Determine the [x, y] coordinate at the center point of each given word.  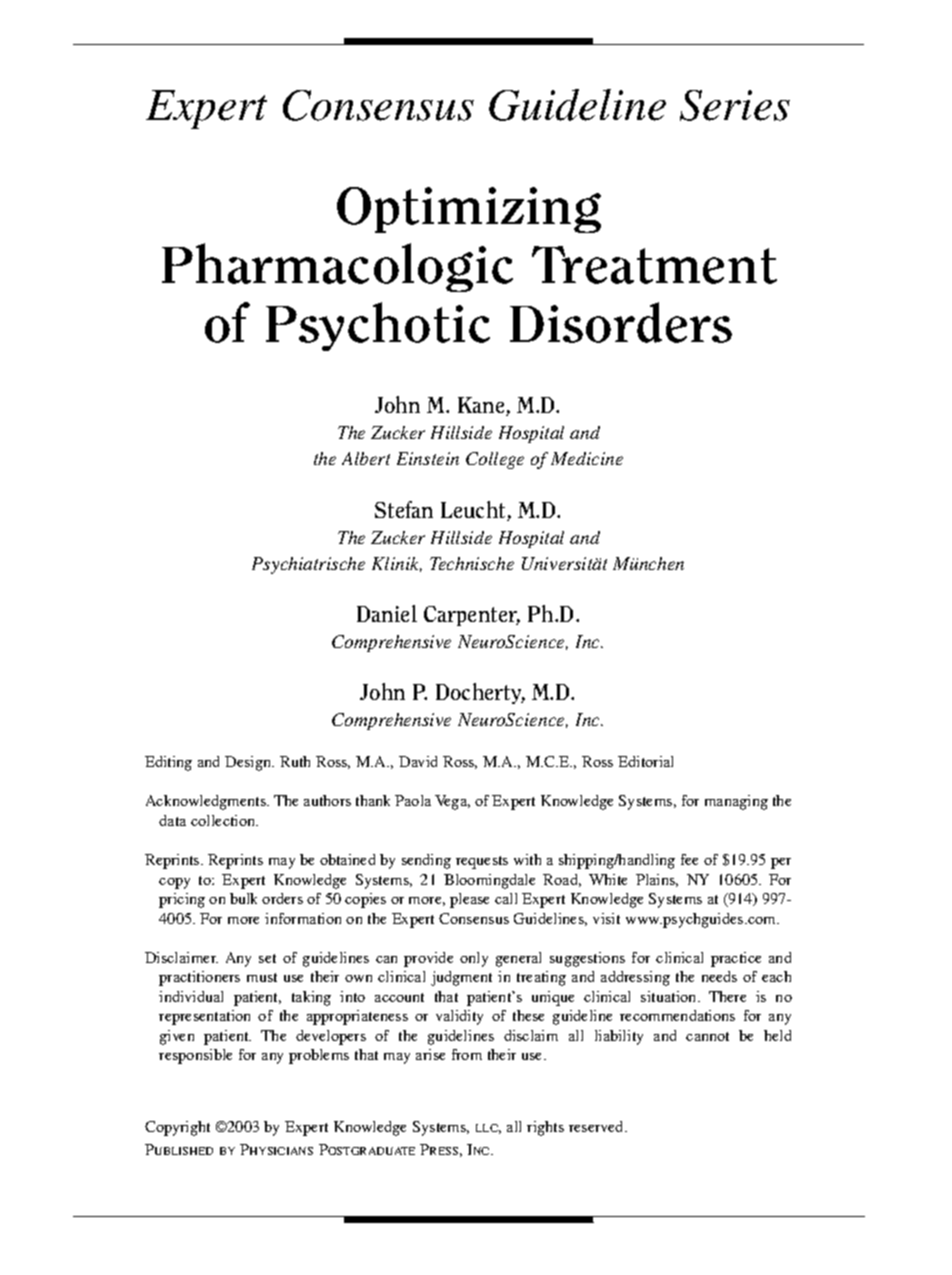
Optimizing [469, 210]
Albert [366, 458]
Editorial [645, 761]
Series [735, 105]
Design [249, 763]
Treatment [654, 265]
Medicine [587, 458]
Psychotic [378, 326]
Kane [482, 406]
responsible [195, 1056]
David [418, 761]
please [469, 900]
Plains [657, 880]
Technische [472, 563]
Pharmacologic [337, 267]
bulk [243, 898]
